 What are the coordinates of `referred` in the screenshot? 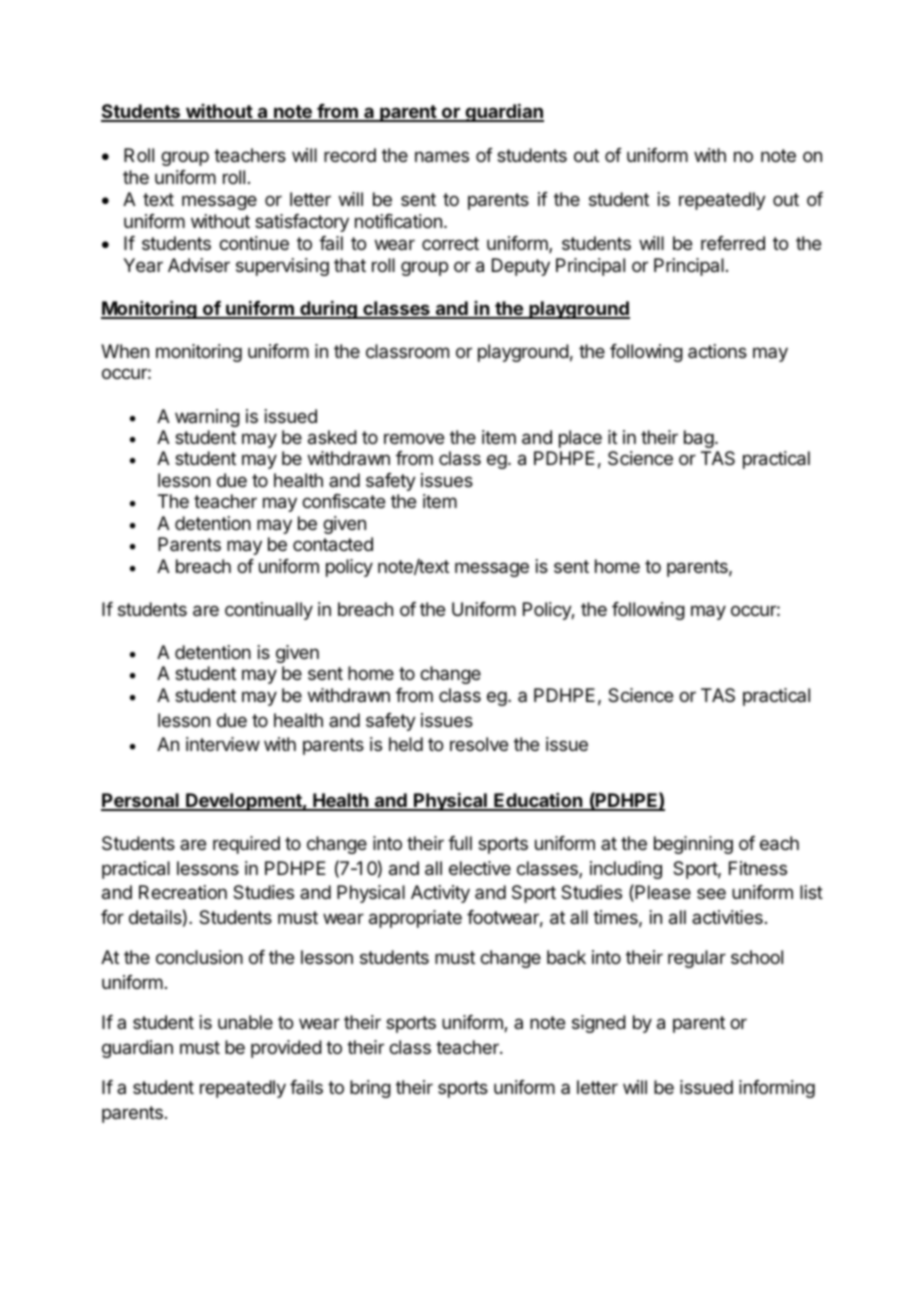 It's located at (733, 243).
